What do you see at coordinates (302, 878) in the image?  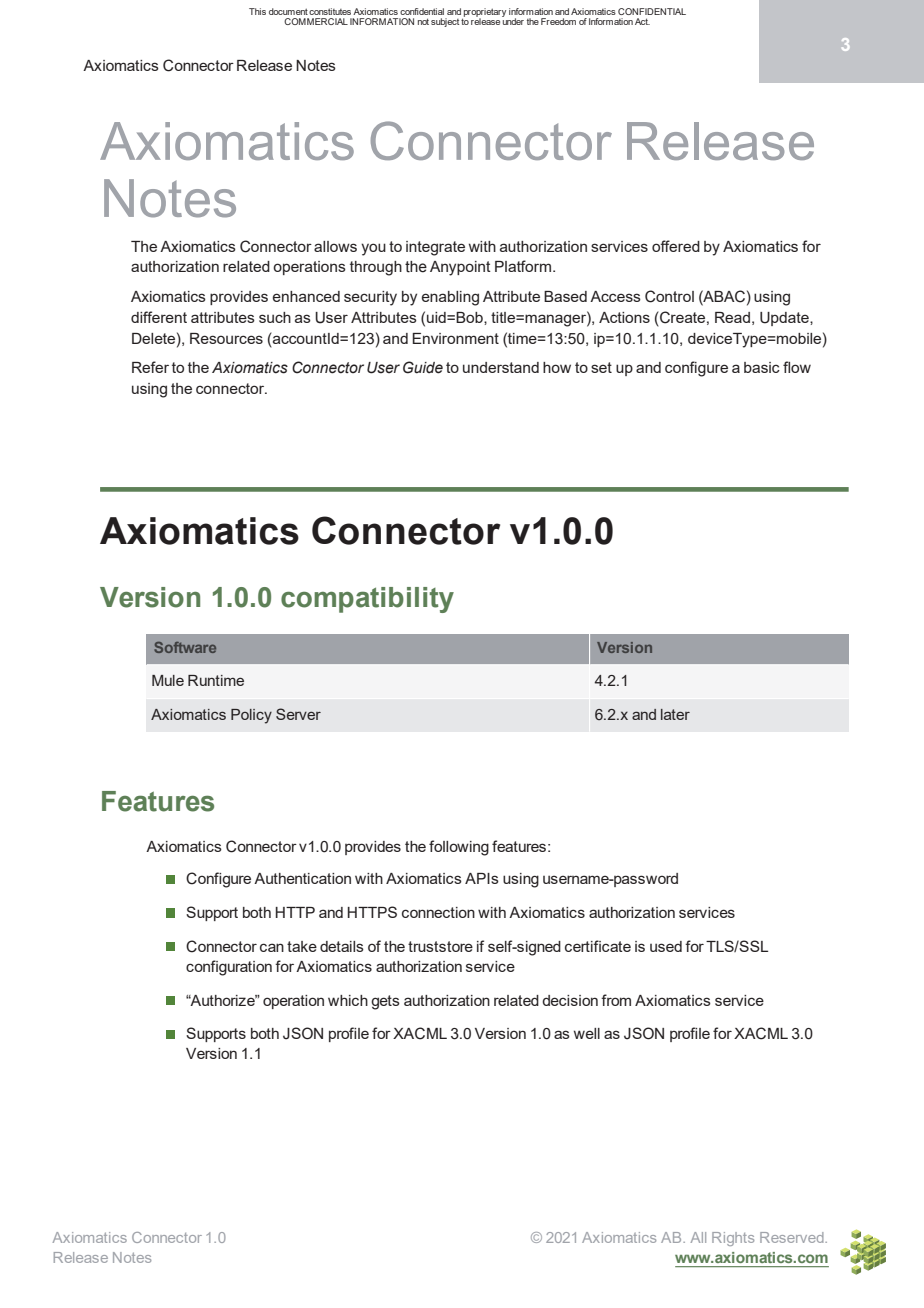 I see `Authentication` at bounding box center [302, 878].
